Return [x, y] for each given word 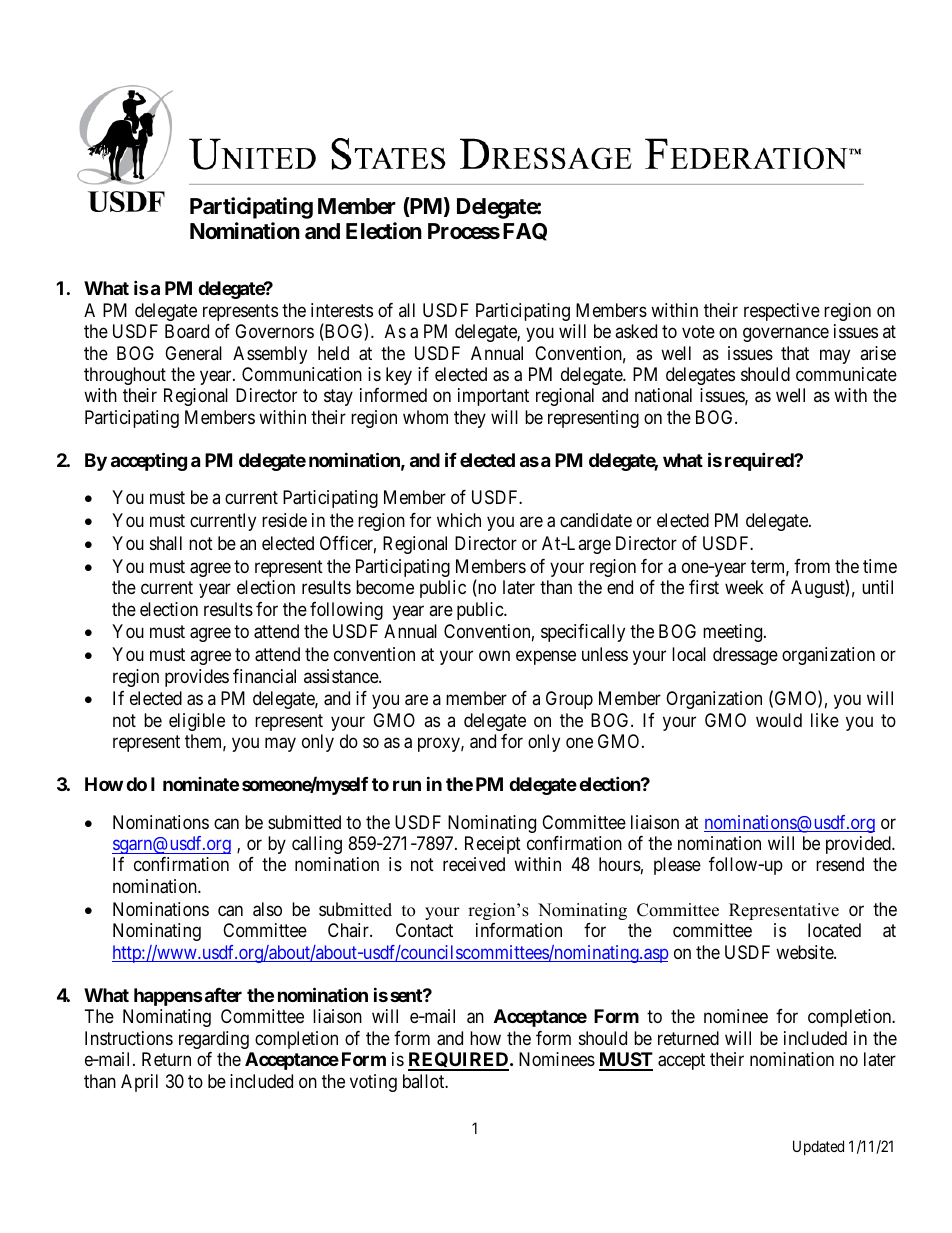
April [139, 1083]
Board [187, 331]
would [779, 720]
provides [197, 678]
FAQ [525, 232]
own [494, 656]
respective [782, 312]
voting [373, 1083]
